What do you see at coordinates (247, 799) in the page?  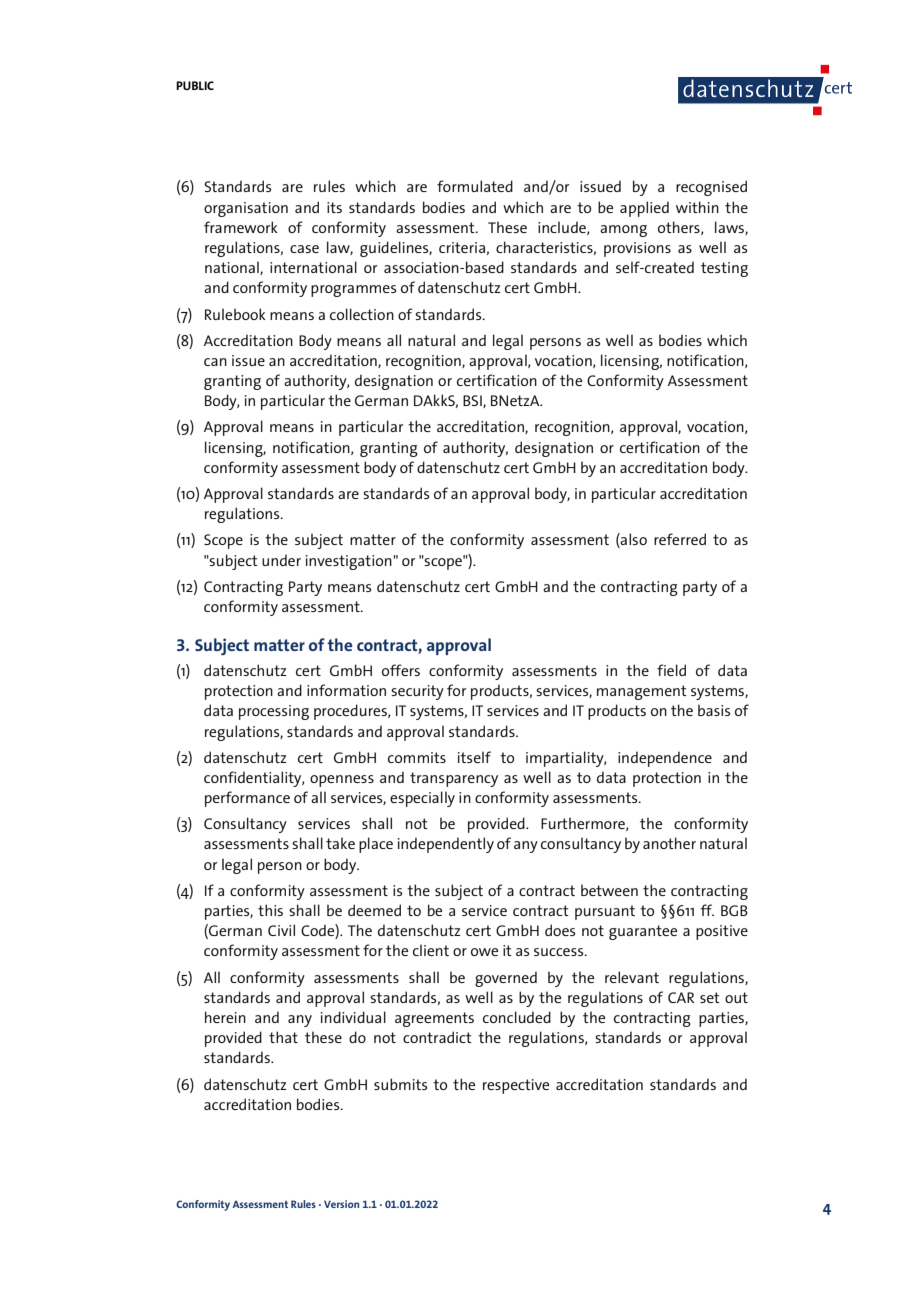 I see `performance` at bounding box center [247, 799].
